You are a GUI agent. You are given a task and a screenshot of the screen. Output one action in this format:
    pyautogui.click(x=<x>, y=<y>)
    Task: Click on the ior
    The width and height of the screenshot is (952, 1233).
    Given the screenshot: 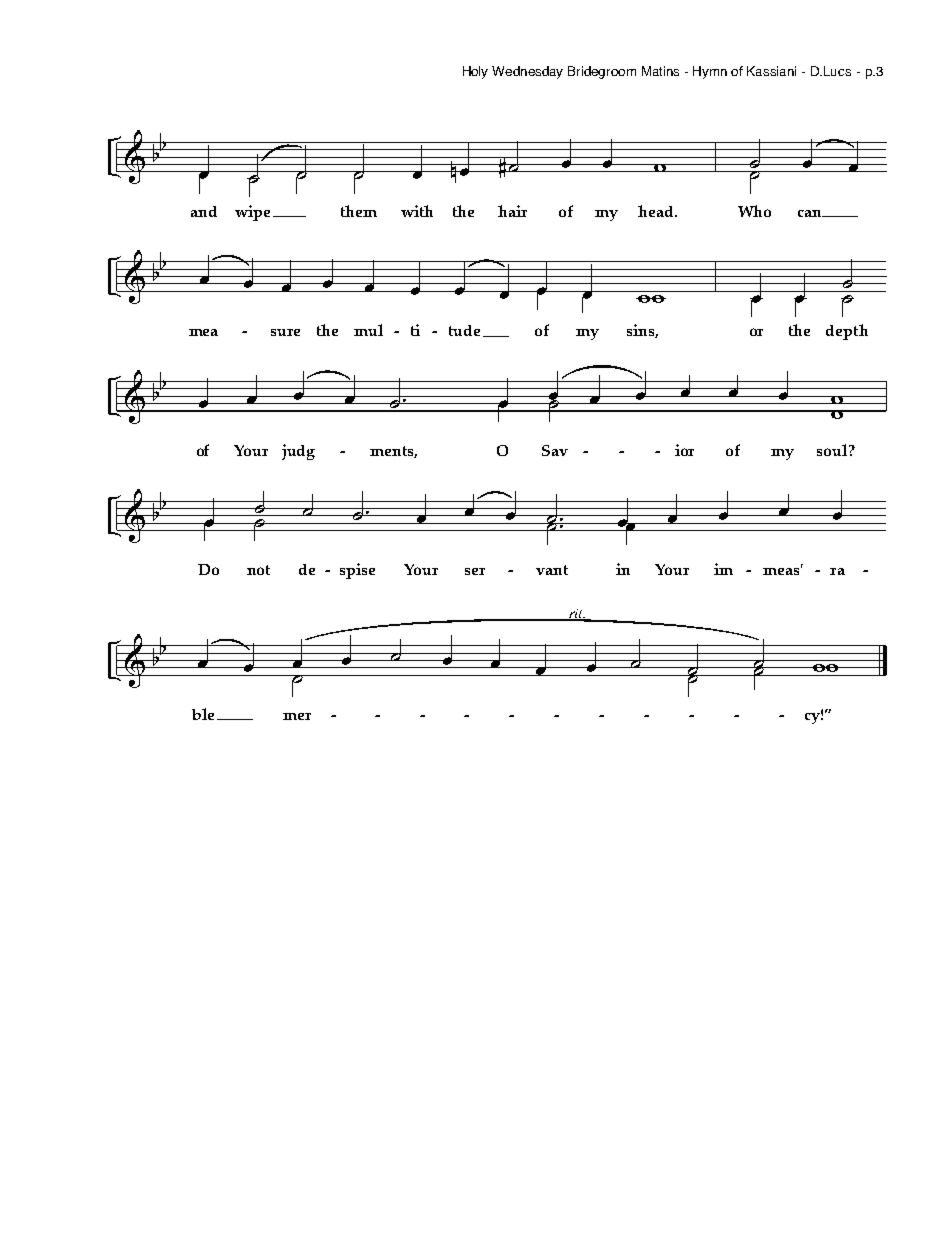 What is the action you would take?
    pyautogui.click(x=684, y=450)
